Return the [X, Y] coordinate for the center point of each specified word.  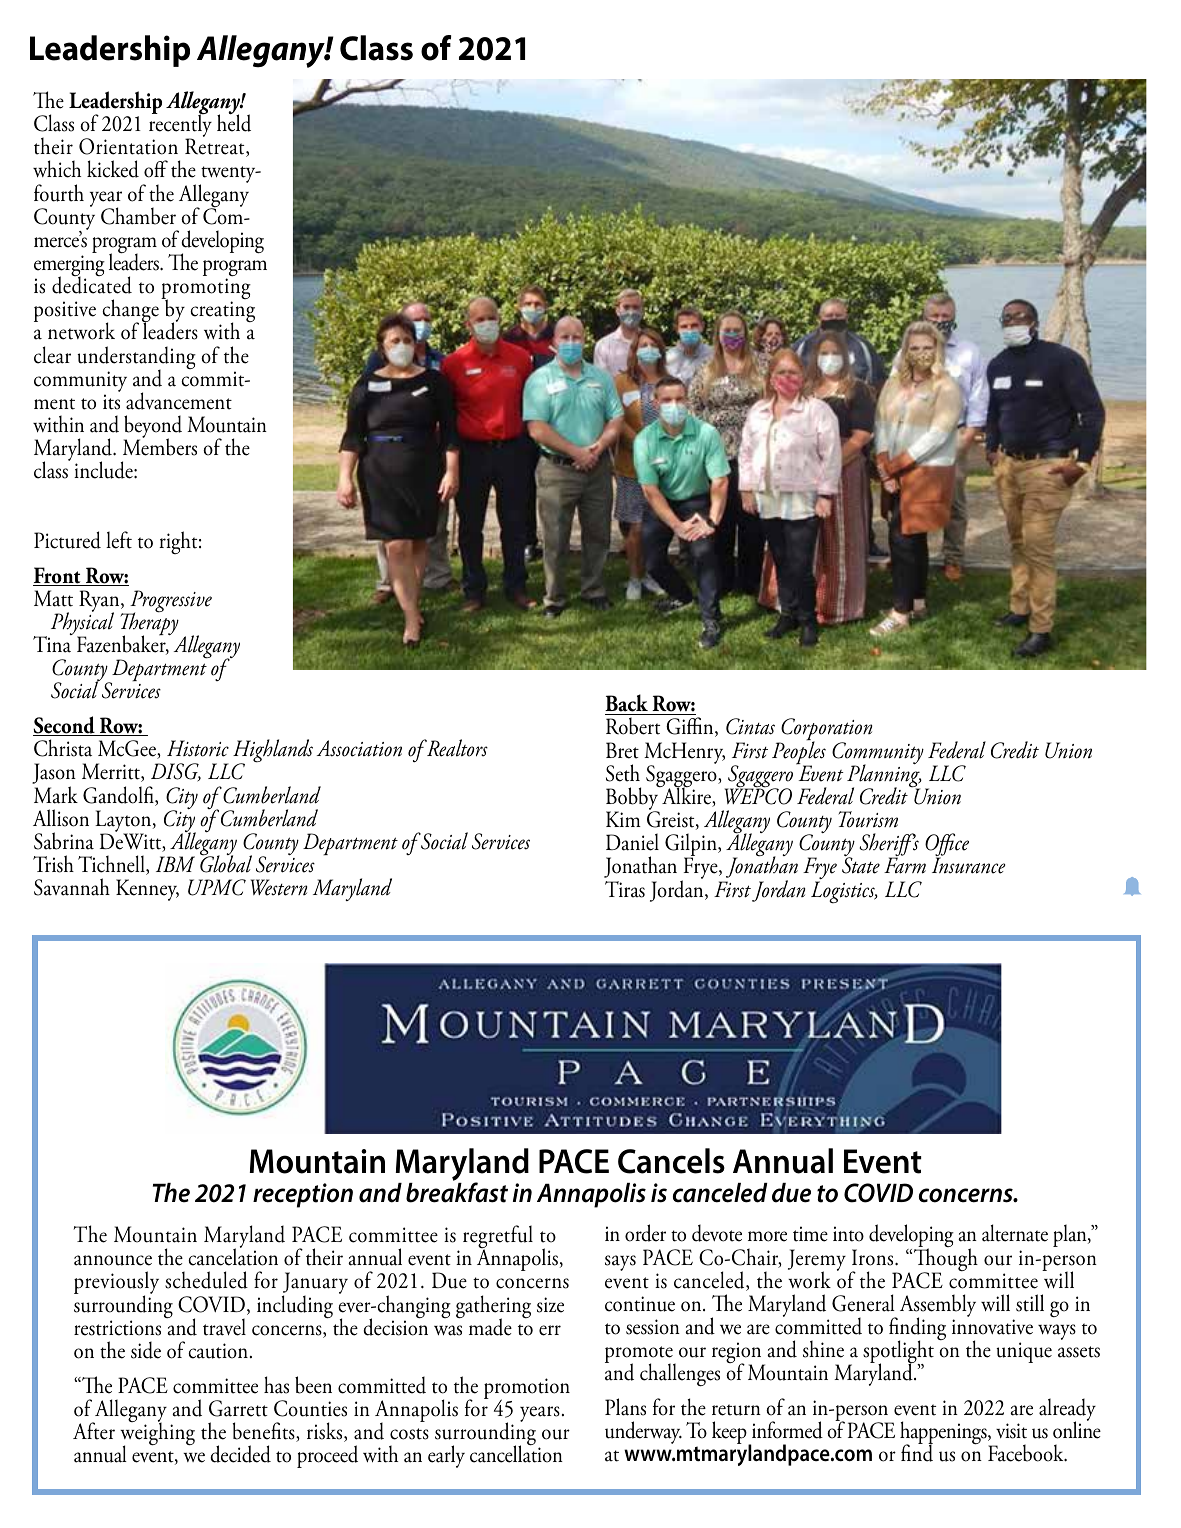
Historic [198, 748]
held [234, 122]
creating [222, 313]
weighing [157, 1434]
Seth [623, 773]
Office [947, 846]
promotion [527, 1389]
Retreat [216, 147]
